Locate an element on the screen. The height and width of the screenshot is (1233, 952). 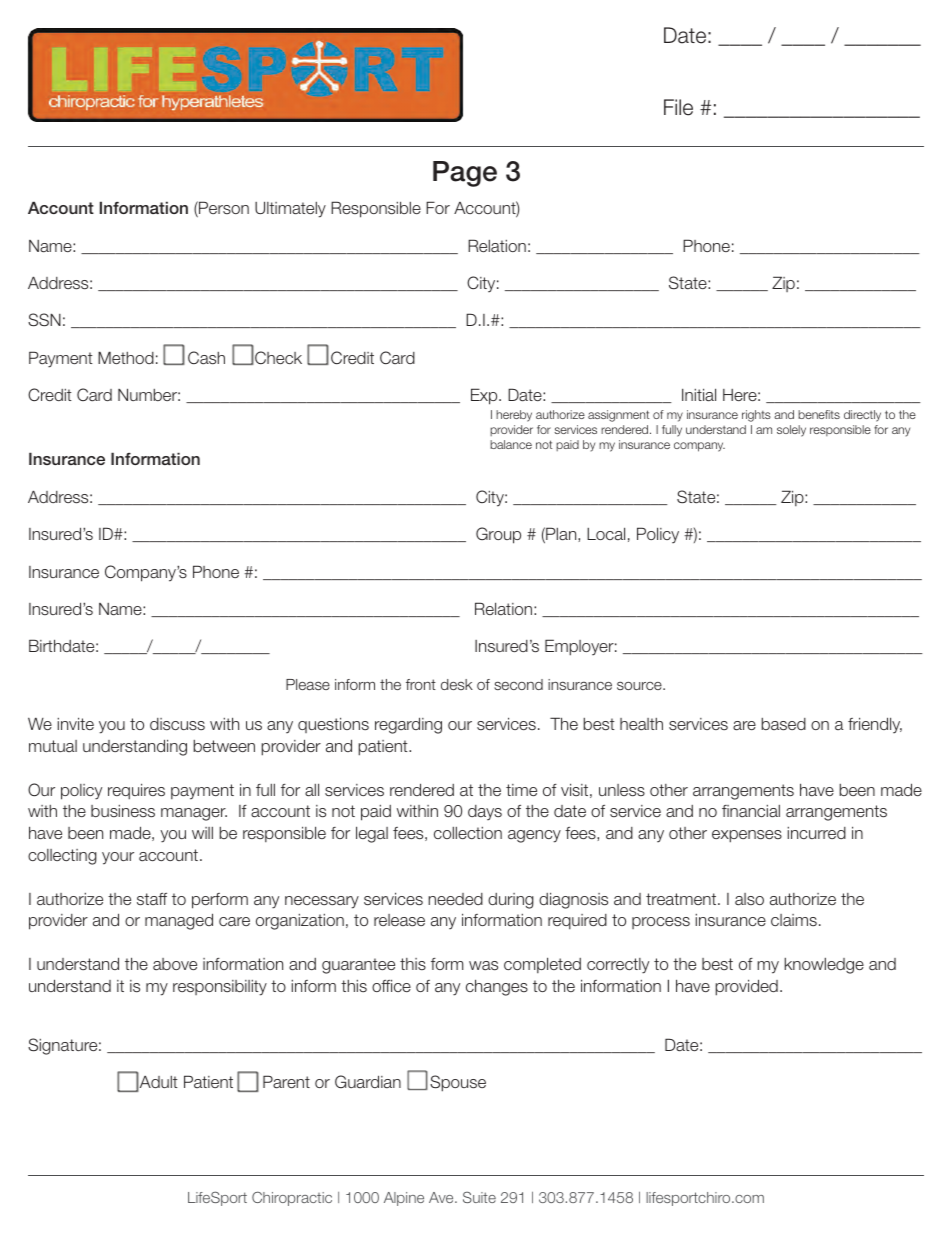
balance is located at coordinates (511, 444).
